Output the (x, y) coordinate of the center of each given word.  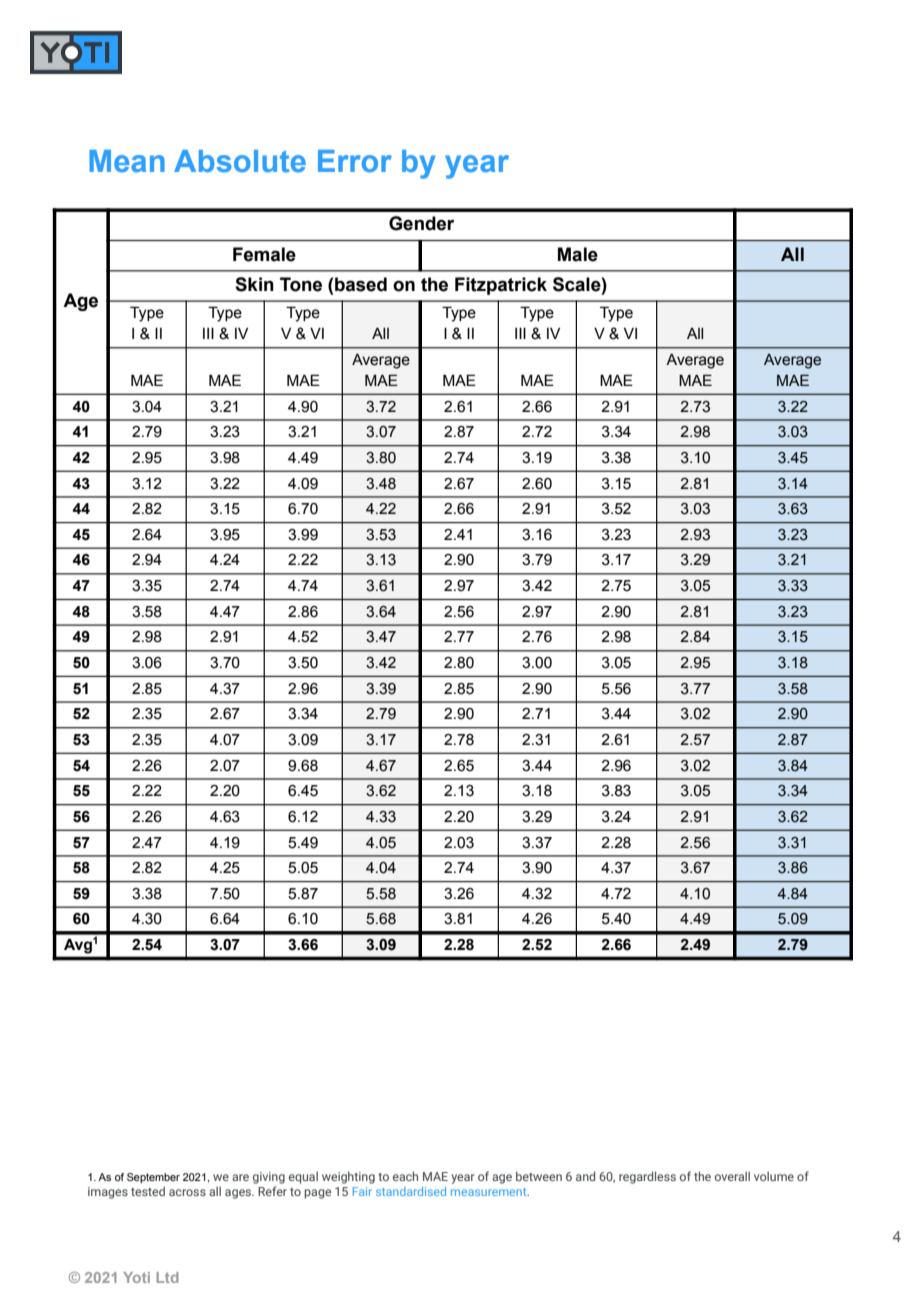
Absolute (240, 161)
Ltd (167, 1277)
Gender (421, 223)
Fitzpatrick (501, 286)
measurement (490, 1192)
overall (732, 1176)
